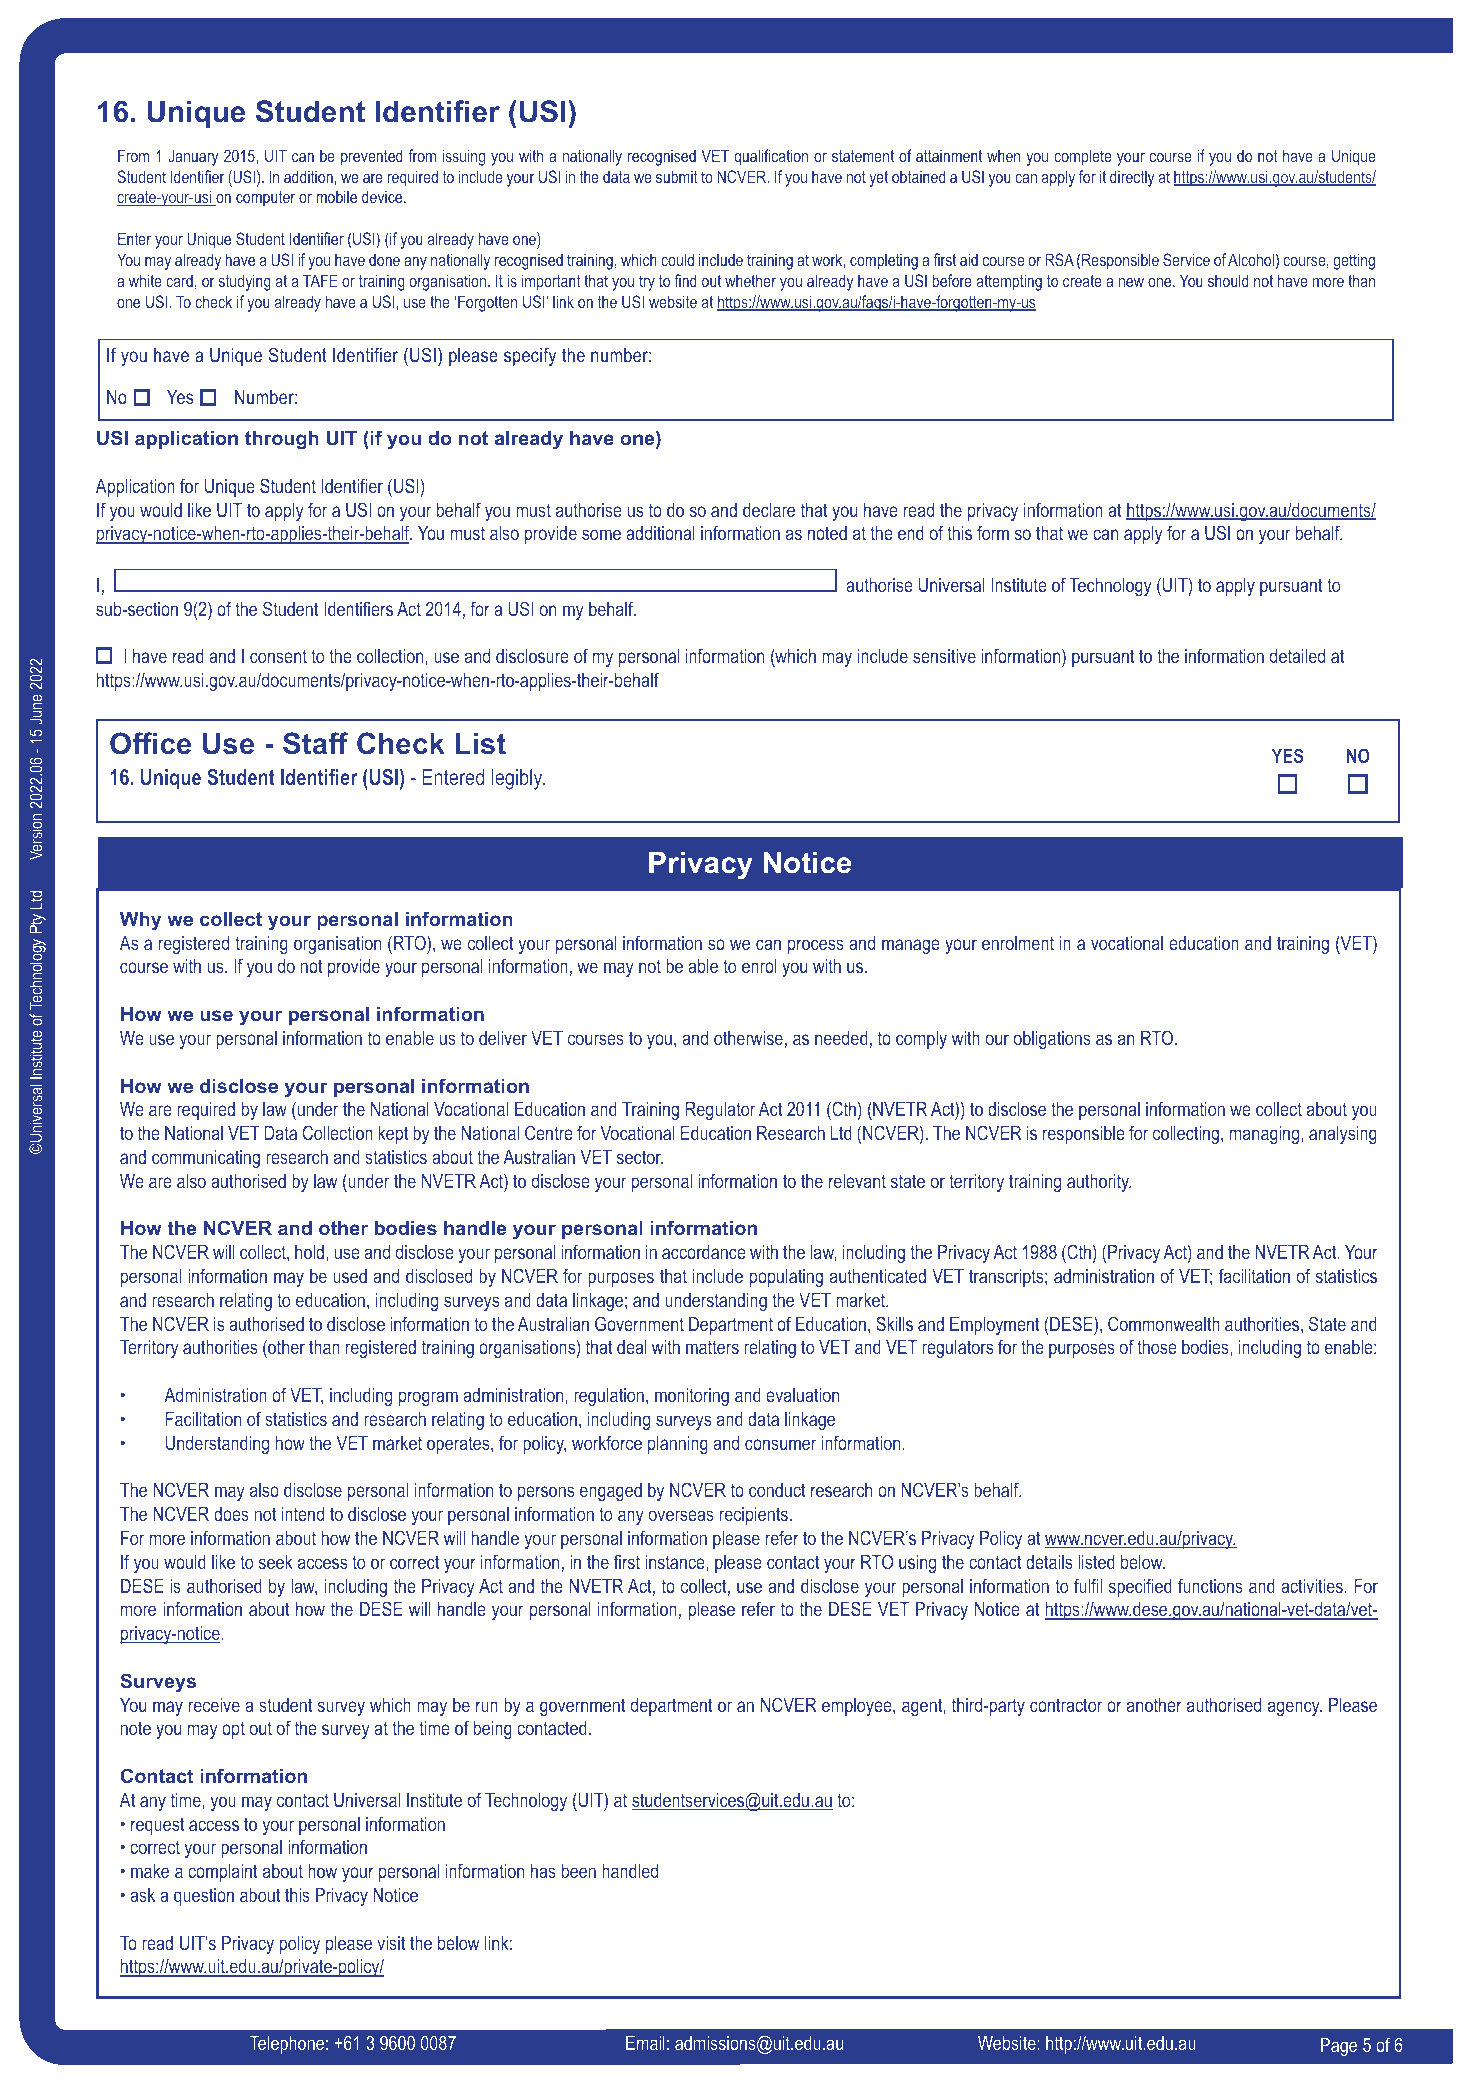 This image has width=1477, height=2088. Describe the element at coordinates (1210, 1585) in the image. I see `functions` at that location.
